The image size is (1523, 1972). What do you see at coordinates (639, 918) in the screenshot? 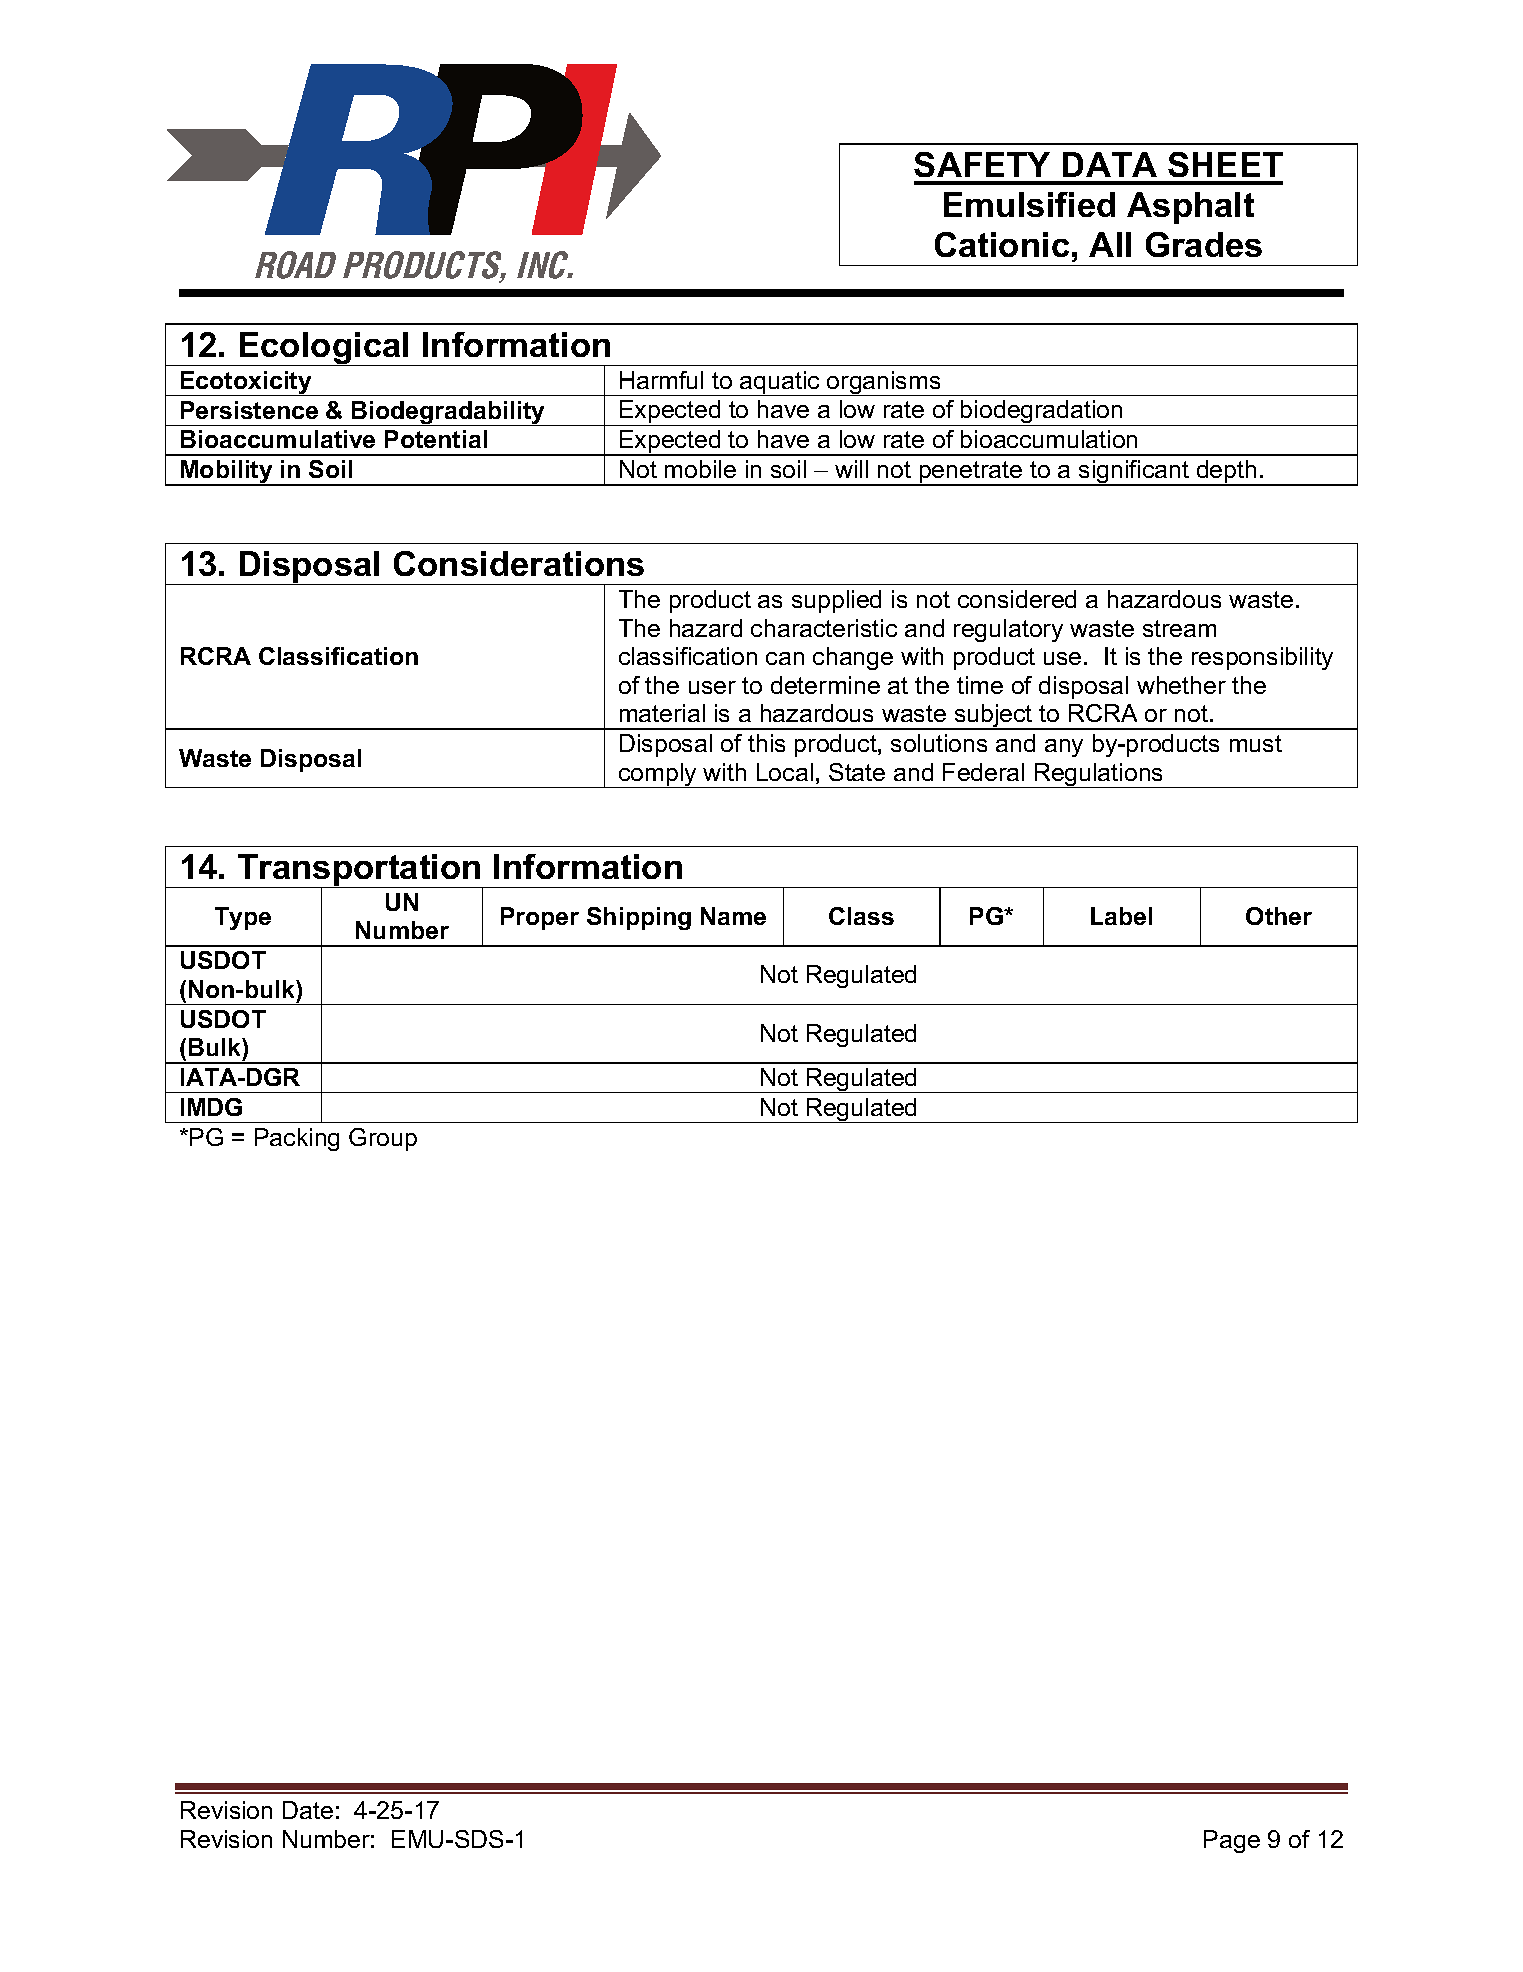
I see `Shipping` at bounding box center [639, 918].
